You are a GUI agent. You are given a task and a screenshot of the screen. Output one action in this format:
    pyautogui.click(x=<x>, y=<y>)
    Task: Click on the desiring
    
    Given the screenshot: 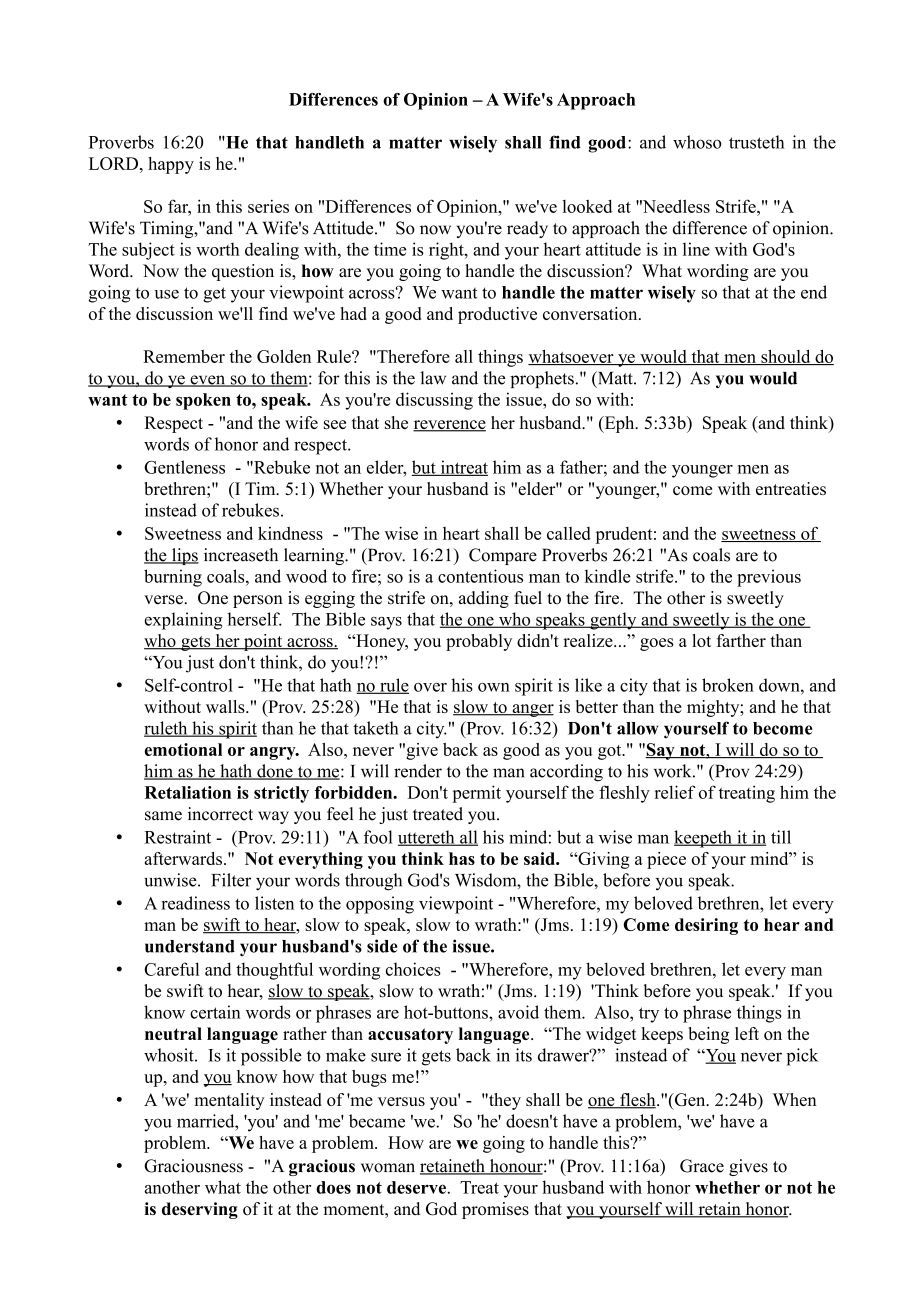 What is the action you would take?
    pyautogui.click(x=706, y=926)
